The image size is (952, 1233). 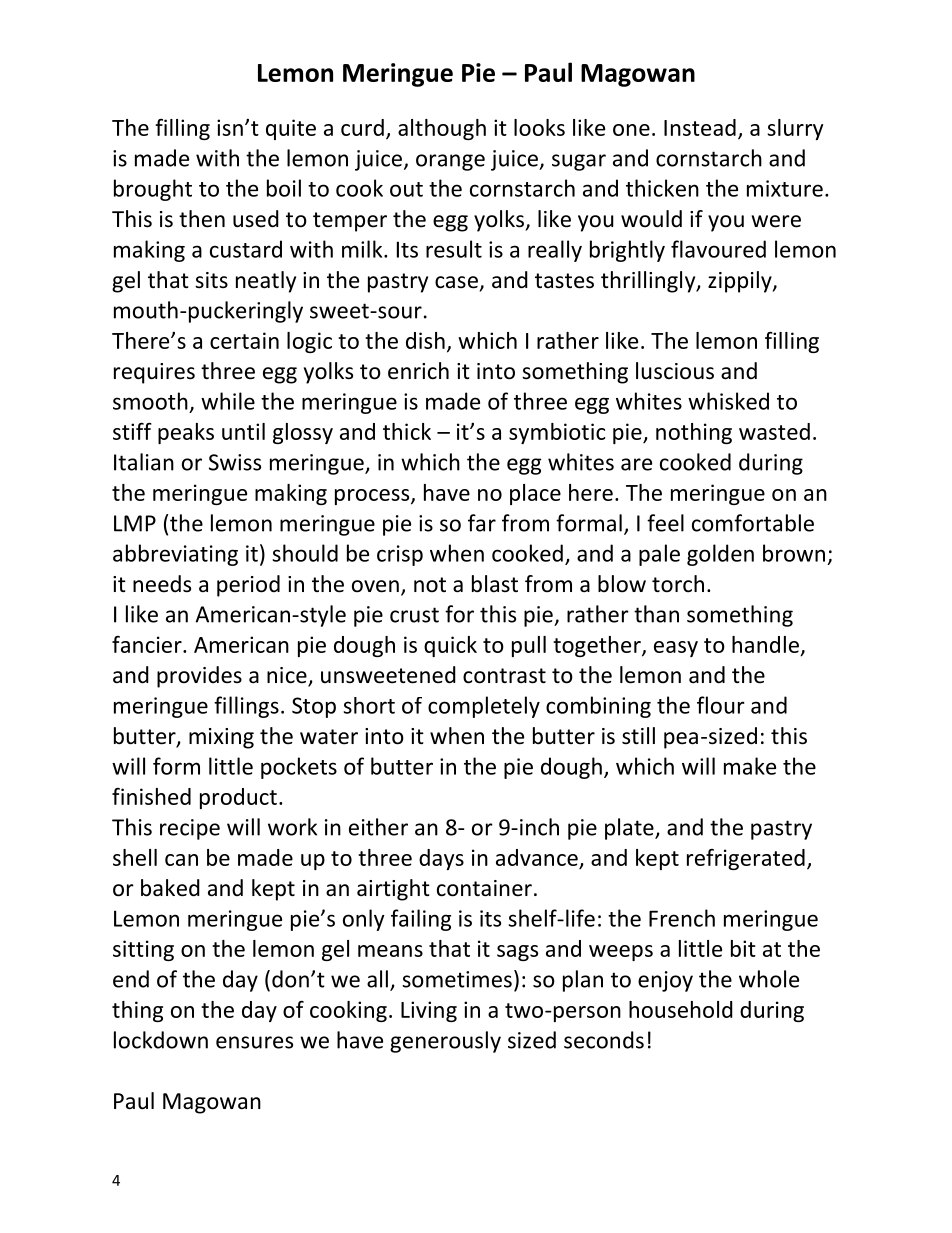 I want to click on Instead, so click(x=700, y=127).
